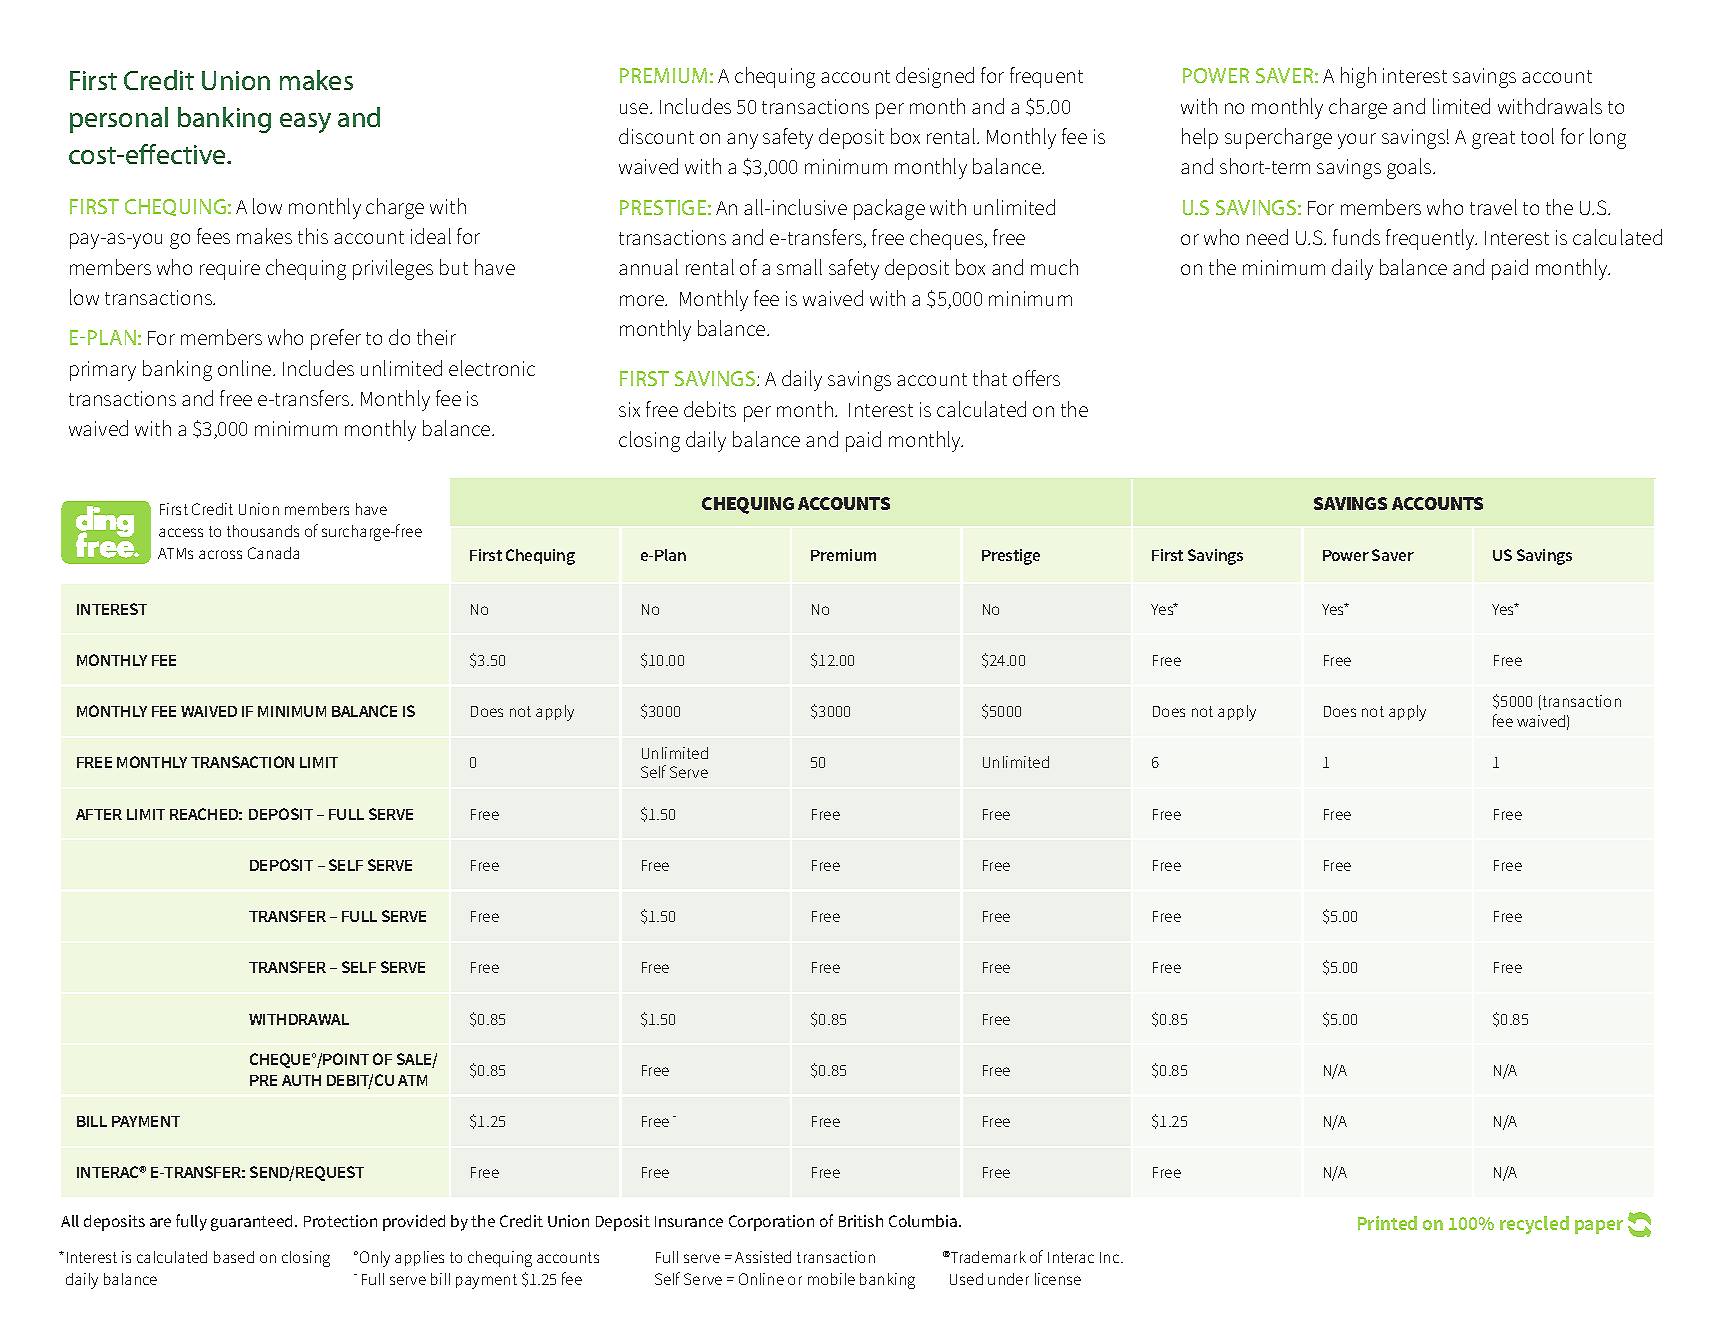  I want to click on British, so click(861, 1221).
